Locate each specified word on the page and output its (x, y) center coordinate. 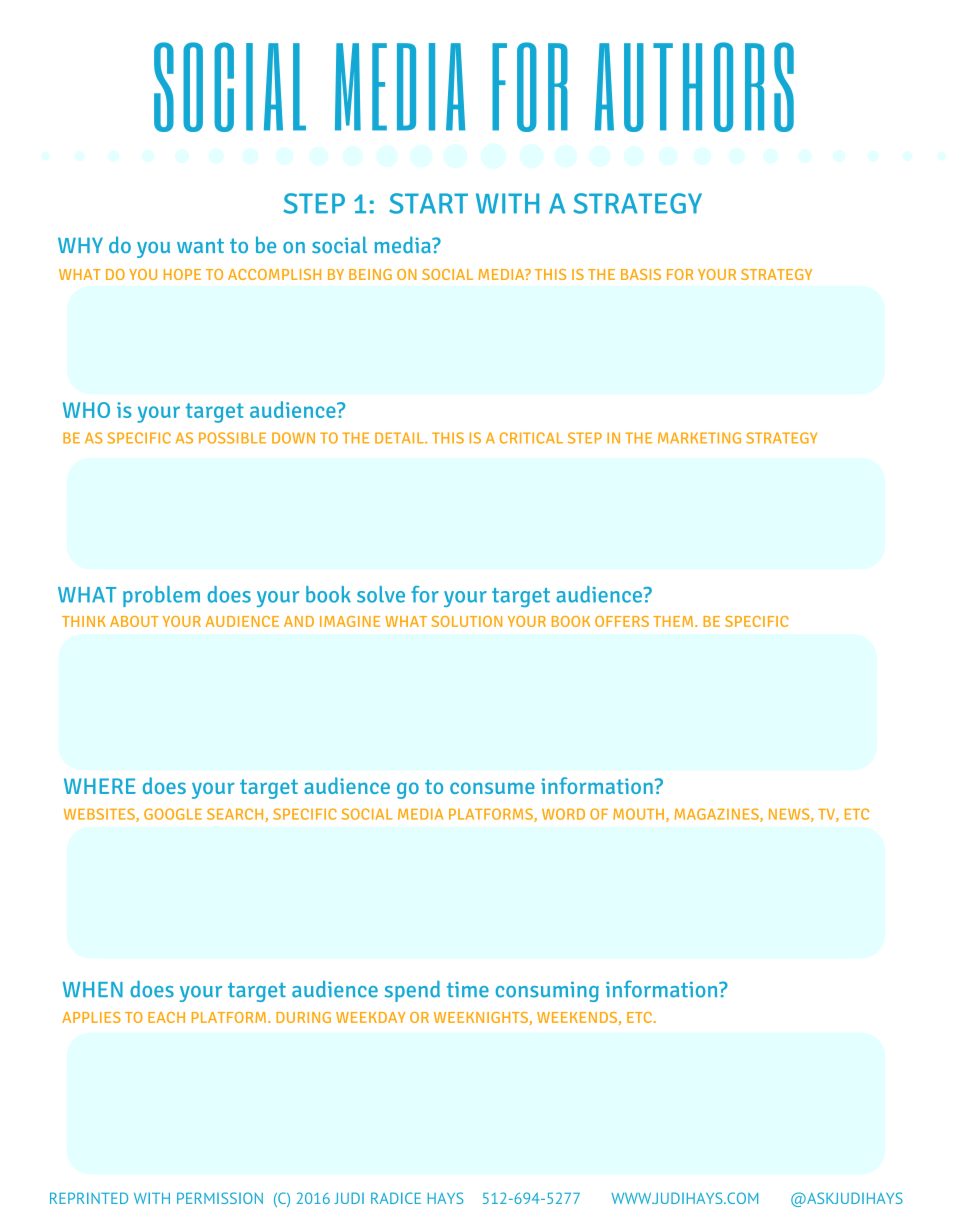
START (428, 203)
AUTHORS (694, 87)
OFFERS (622, 621)
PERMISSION (220, 1198)
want (200, 245)
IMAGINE (350, 621)
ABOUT (134, 621)
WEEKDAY (370, 1017)
